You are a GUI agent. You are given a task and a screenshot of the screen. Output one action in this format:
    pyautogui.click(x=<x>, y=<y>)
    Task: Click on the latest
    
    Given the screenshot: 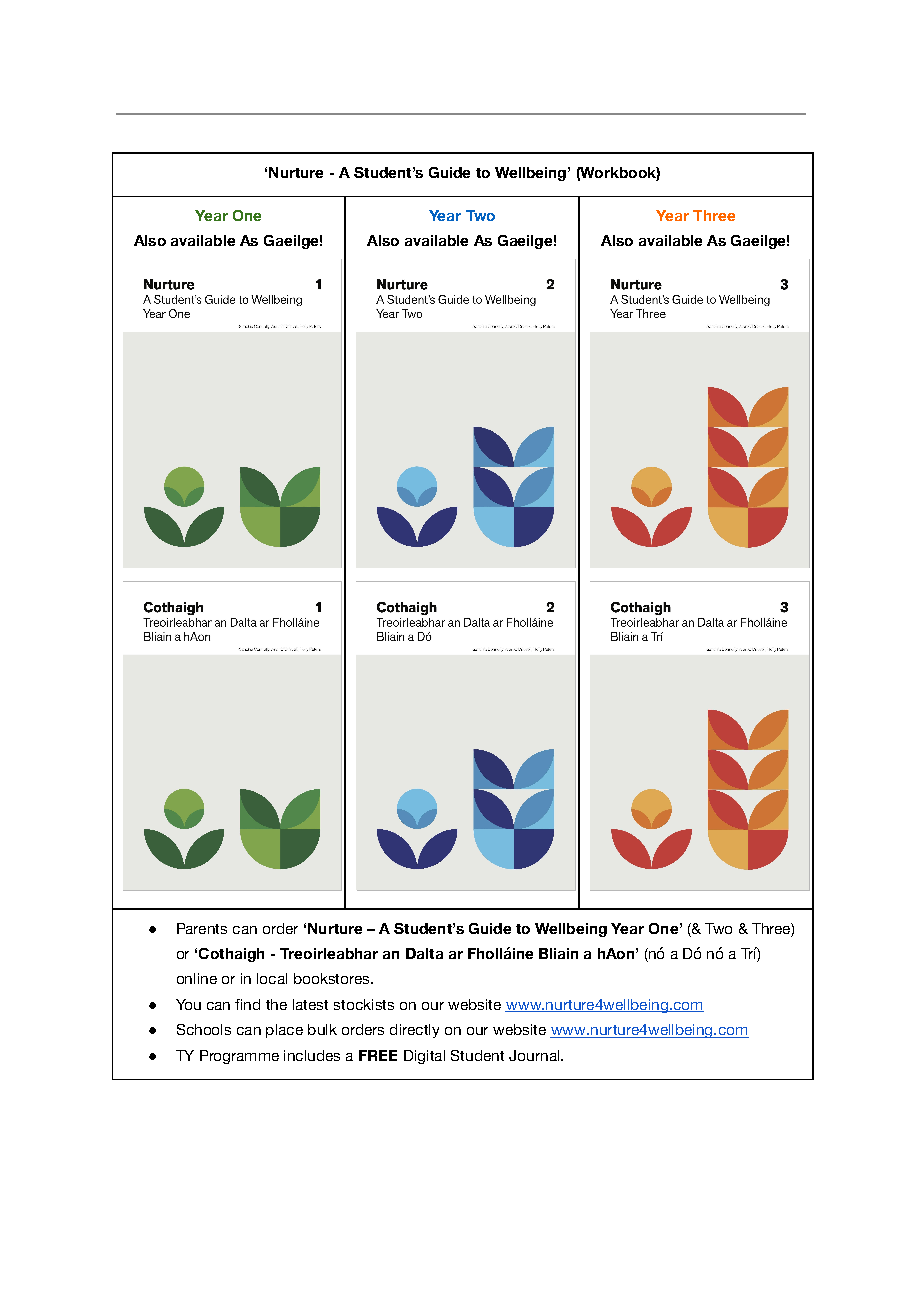 What is the action you would take?
    pyautogui.click(x=310, y=1004)
